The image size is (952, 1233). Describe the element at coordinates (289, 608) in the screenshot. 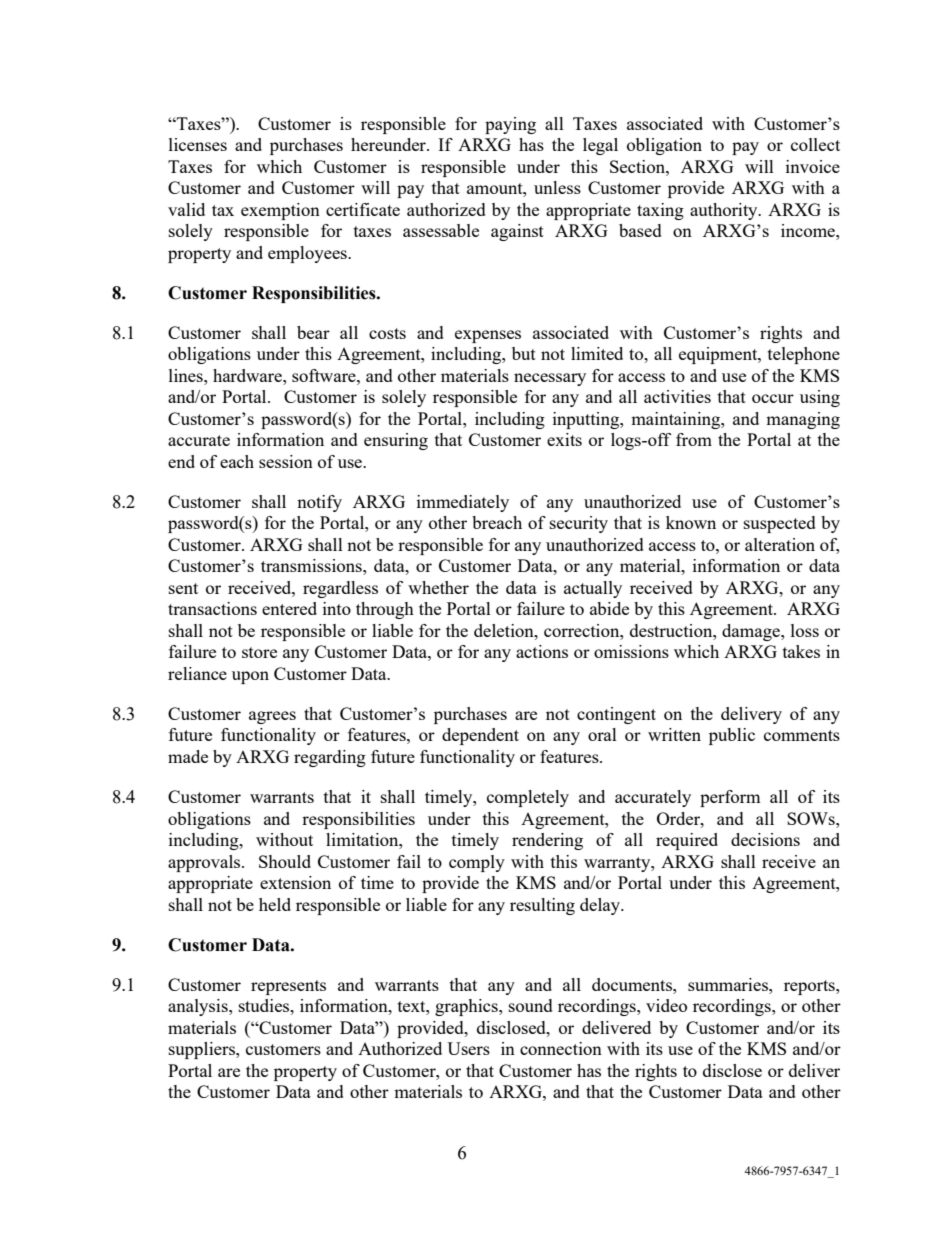

I see `entered` at that location.
